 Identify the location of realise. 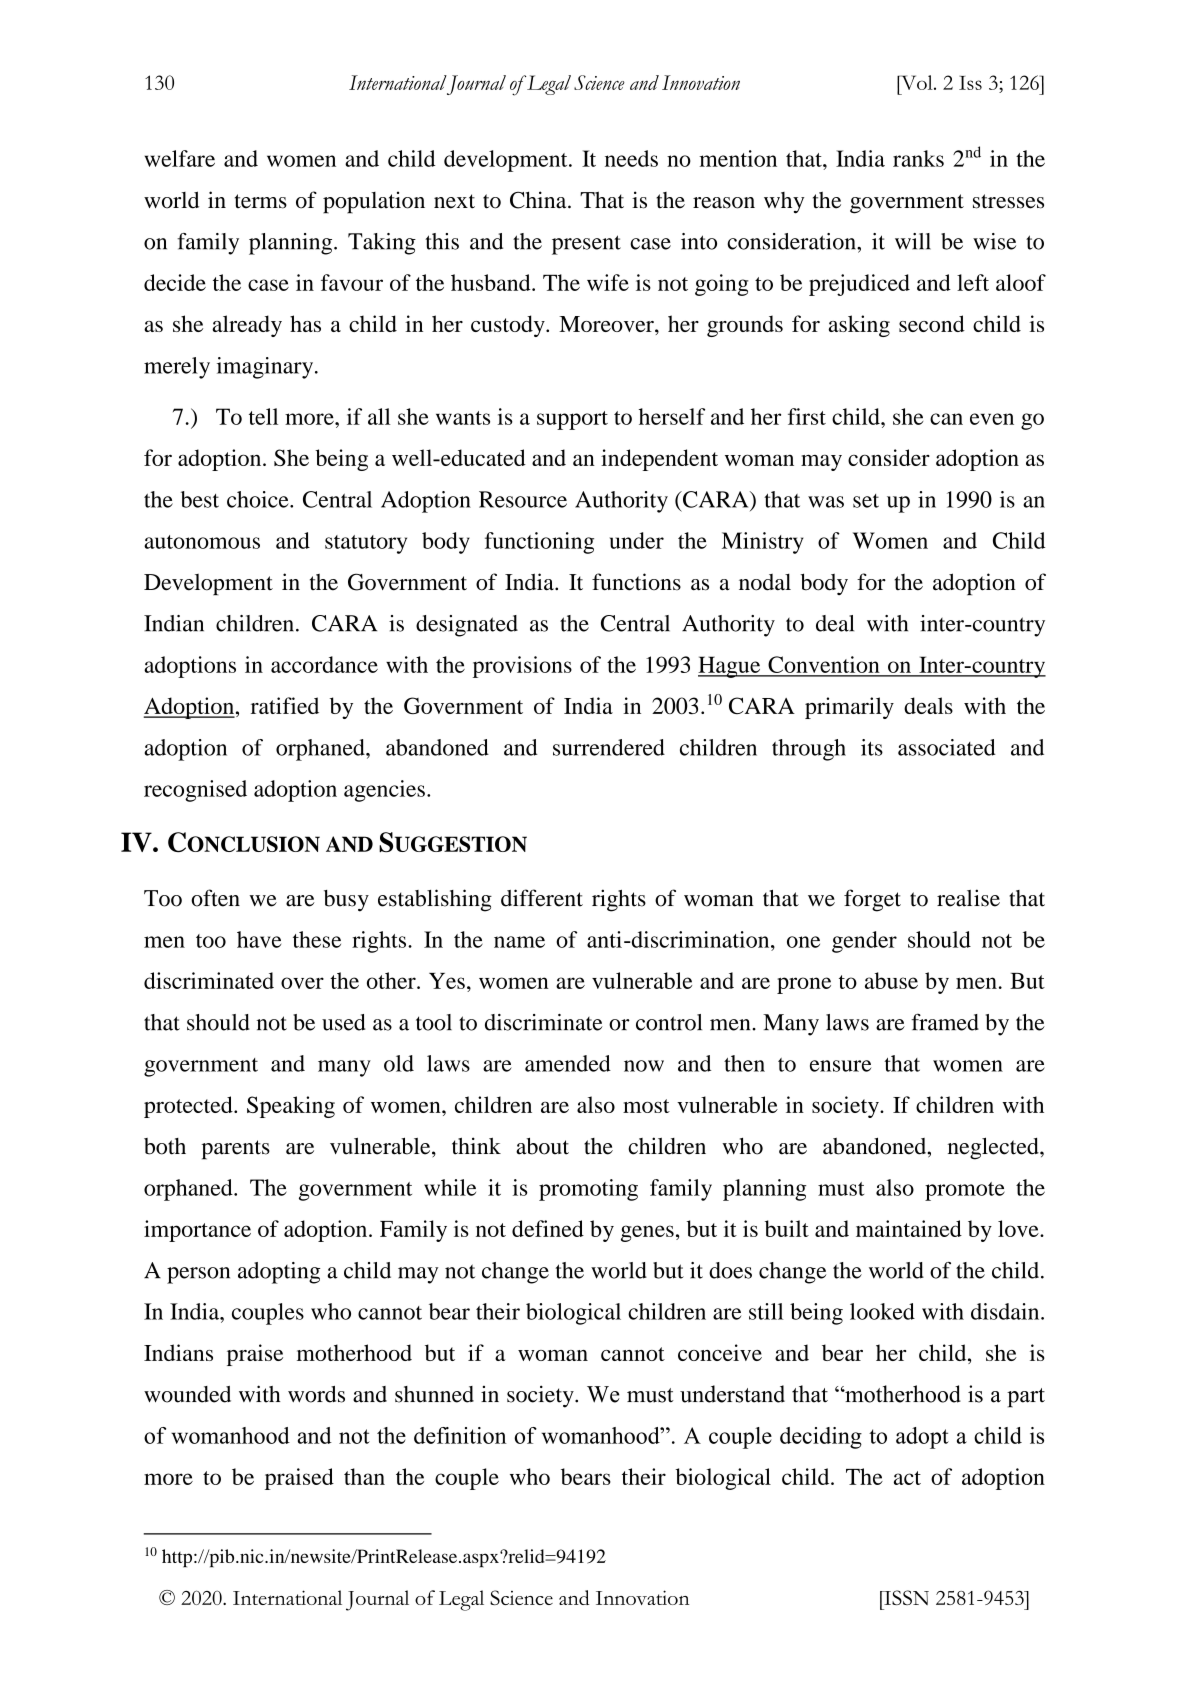
(968, 898).
